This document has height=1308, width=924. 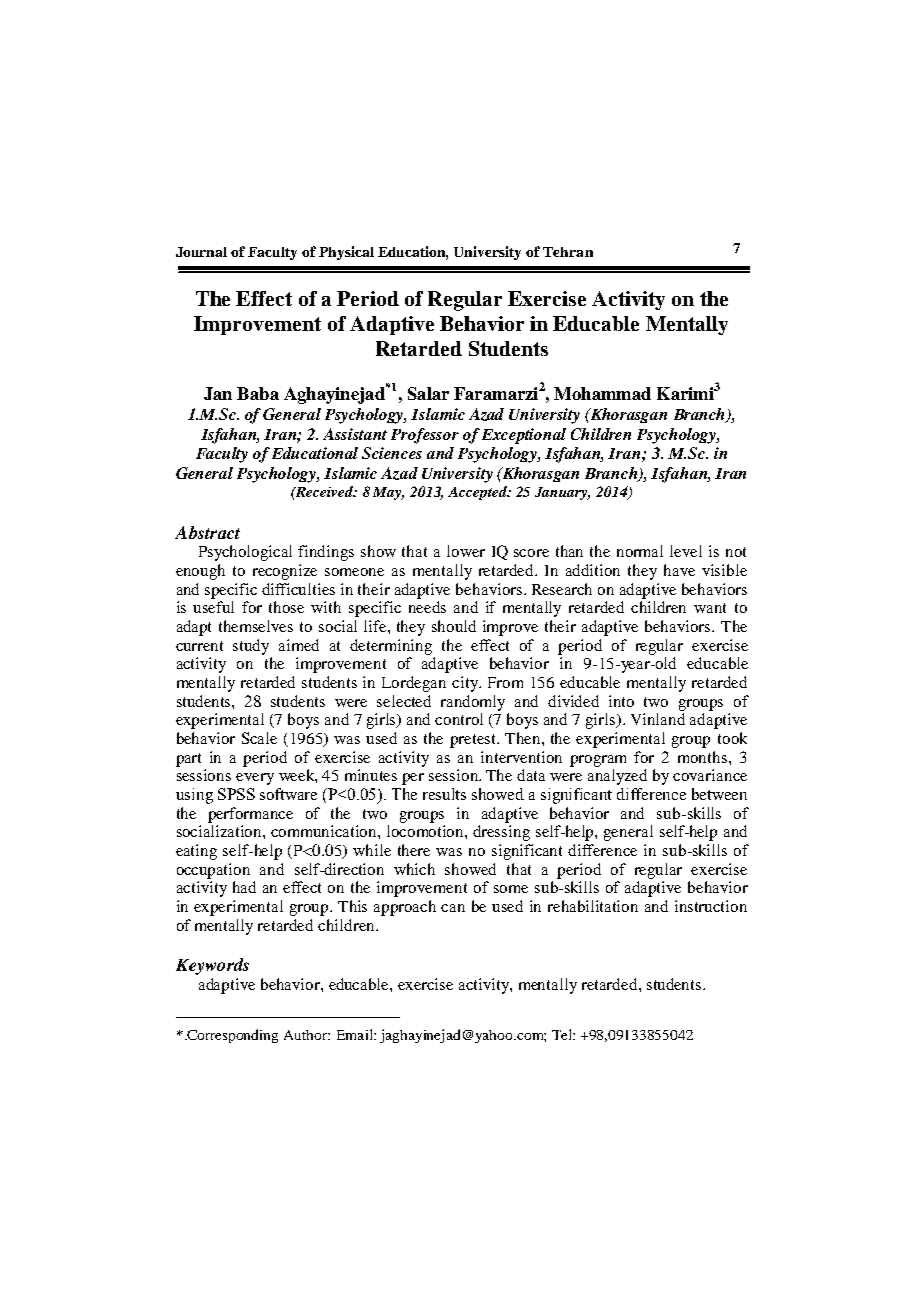 I want to click on every, so click(x=255, y=779).
